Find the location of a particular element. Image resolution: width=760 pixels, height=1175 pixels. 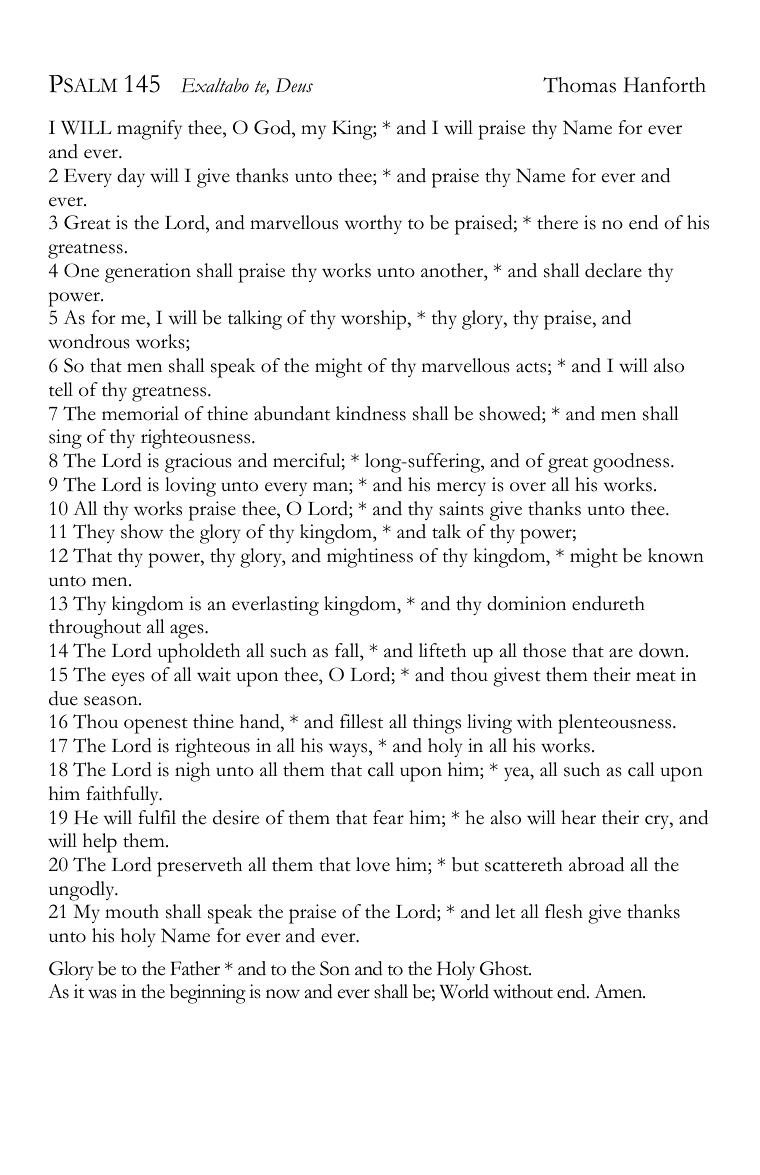

goodness is located at coordinates (632, 463).
